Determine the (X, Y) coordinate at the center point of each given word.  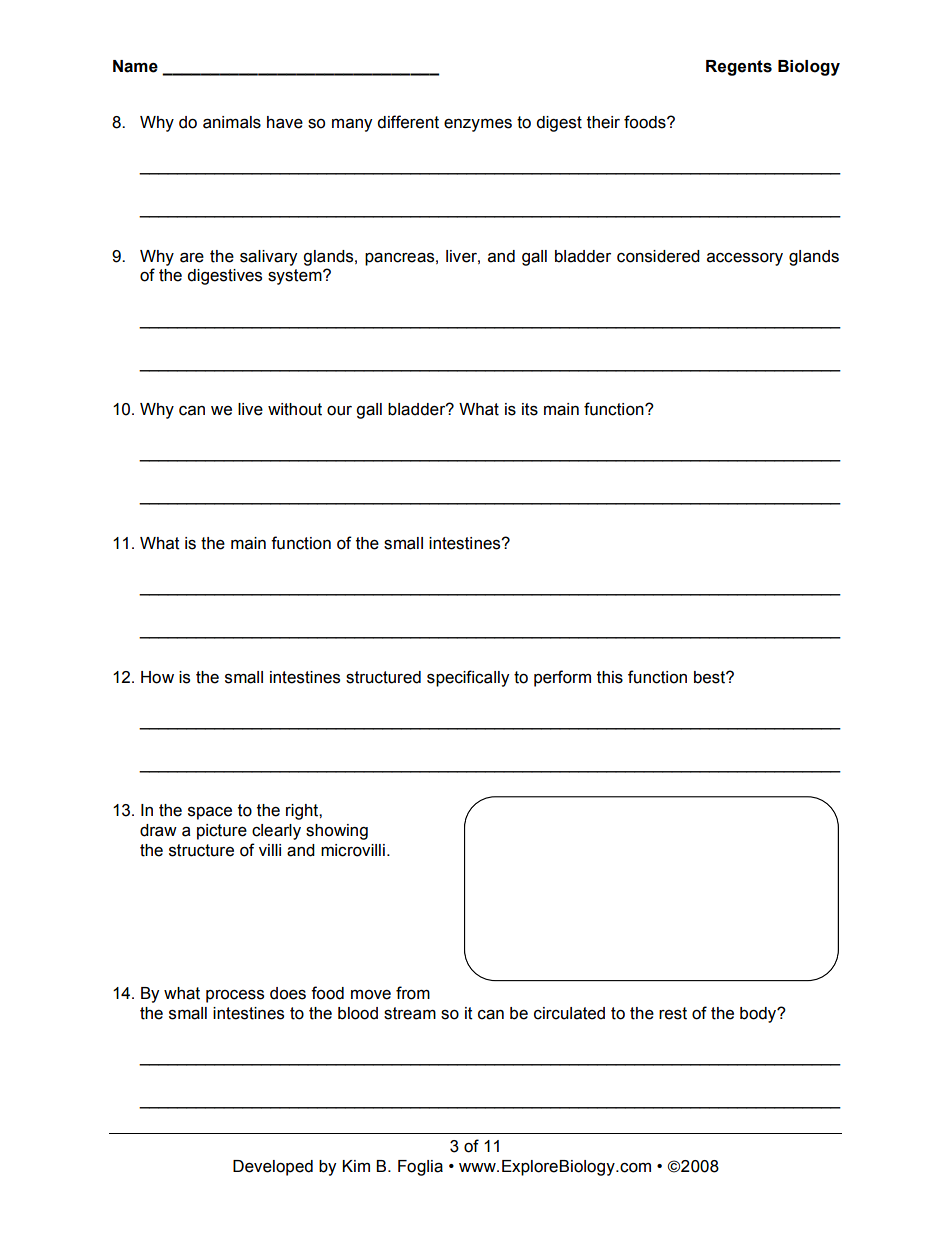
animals (232, 122)
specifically (468, 678)
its (530, 409)
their (603, 122)
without (295, 409)
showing (337, 832)
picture (222, 832)
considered (658, 256)
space (210, 813)
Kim (356, 1166)
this (610, 677)
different (408, 122)
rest (673, 1013)
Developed (273, 1168)
